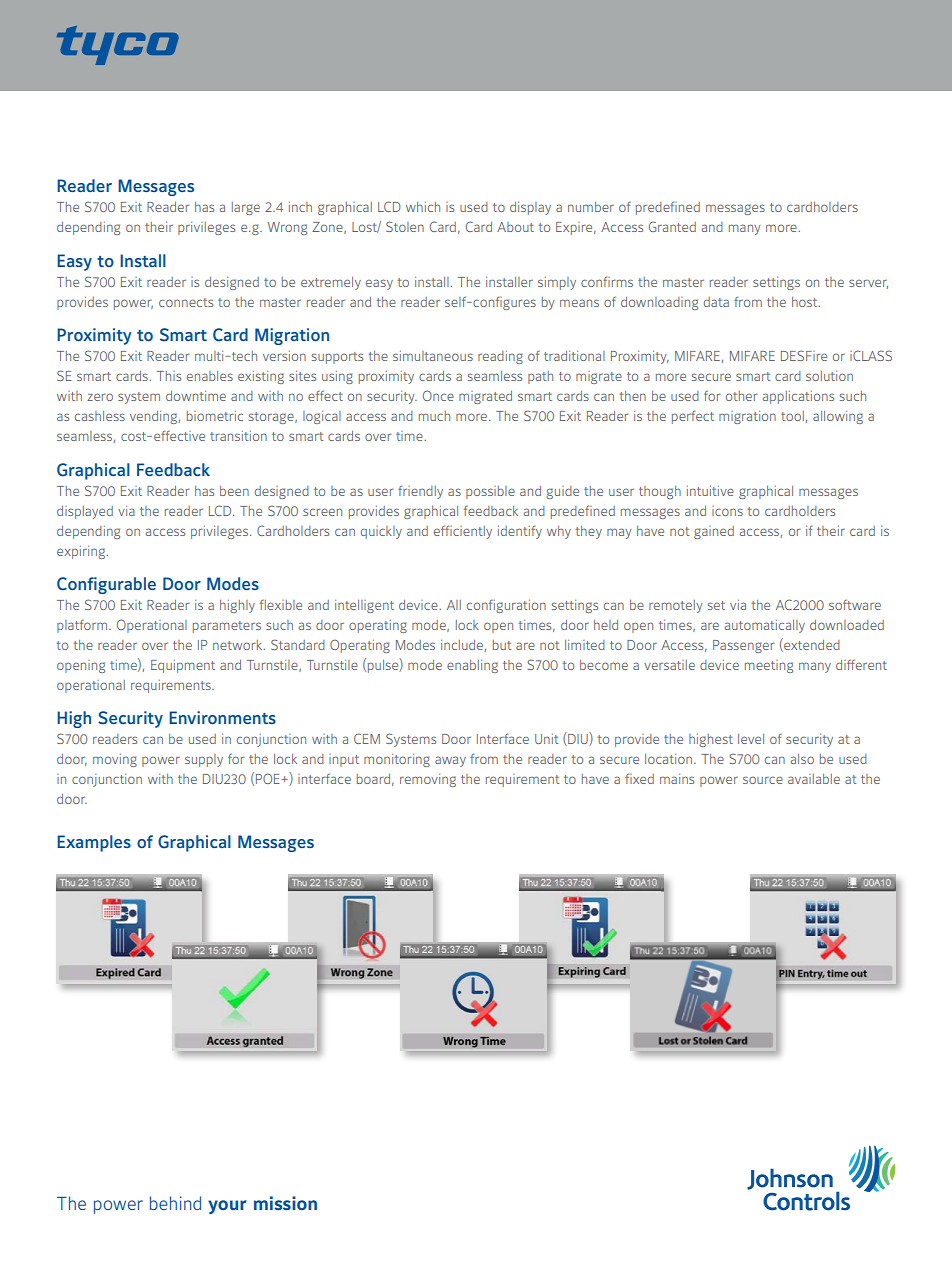  What do you see at coordinates (710, 491) in the image?
I see `intuitive` at bounding box center [710, 491].
